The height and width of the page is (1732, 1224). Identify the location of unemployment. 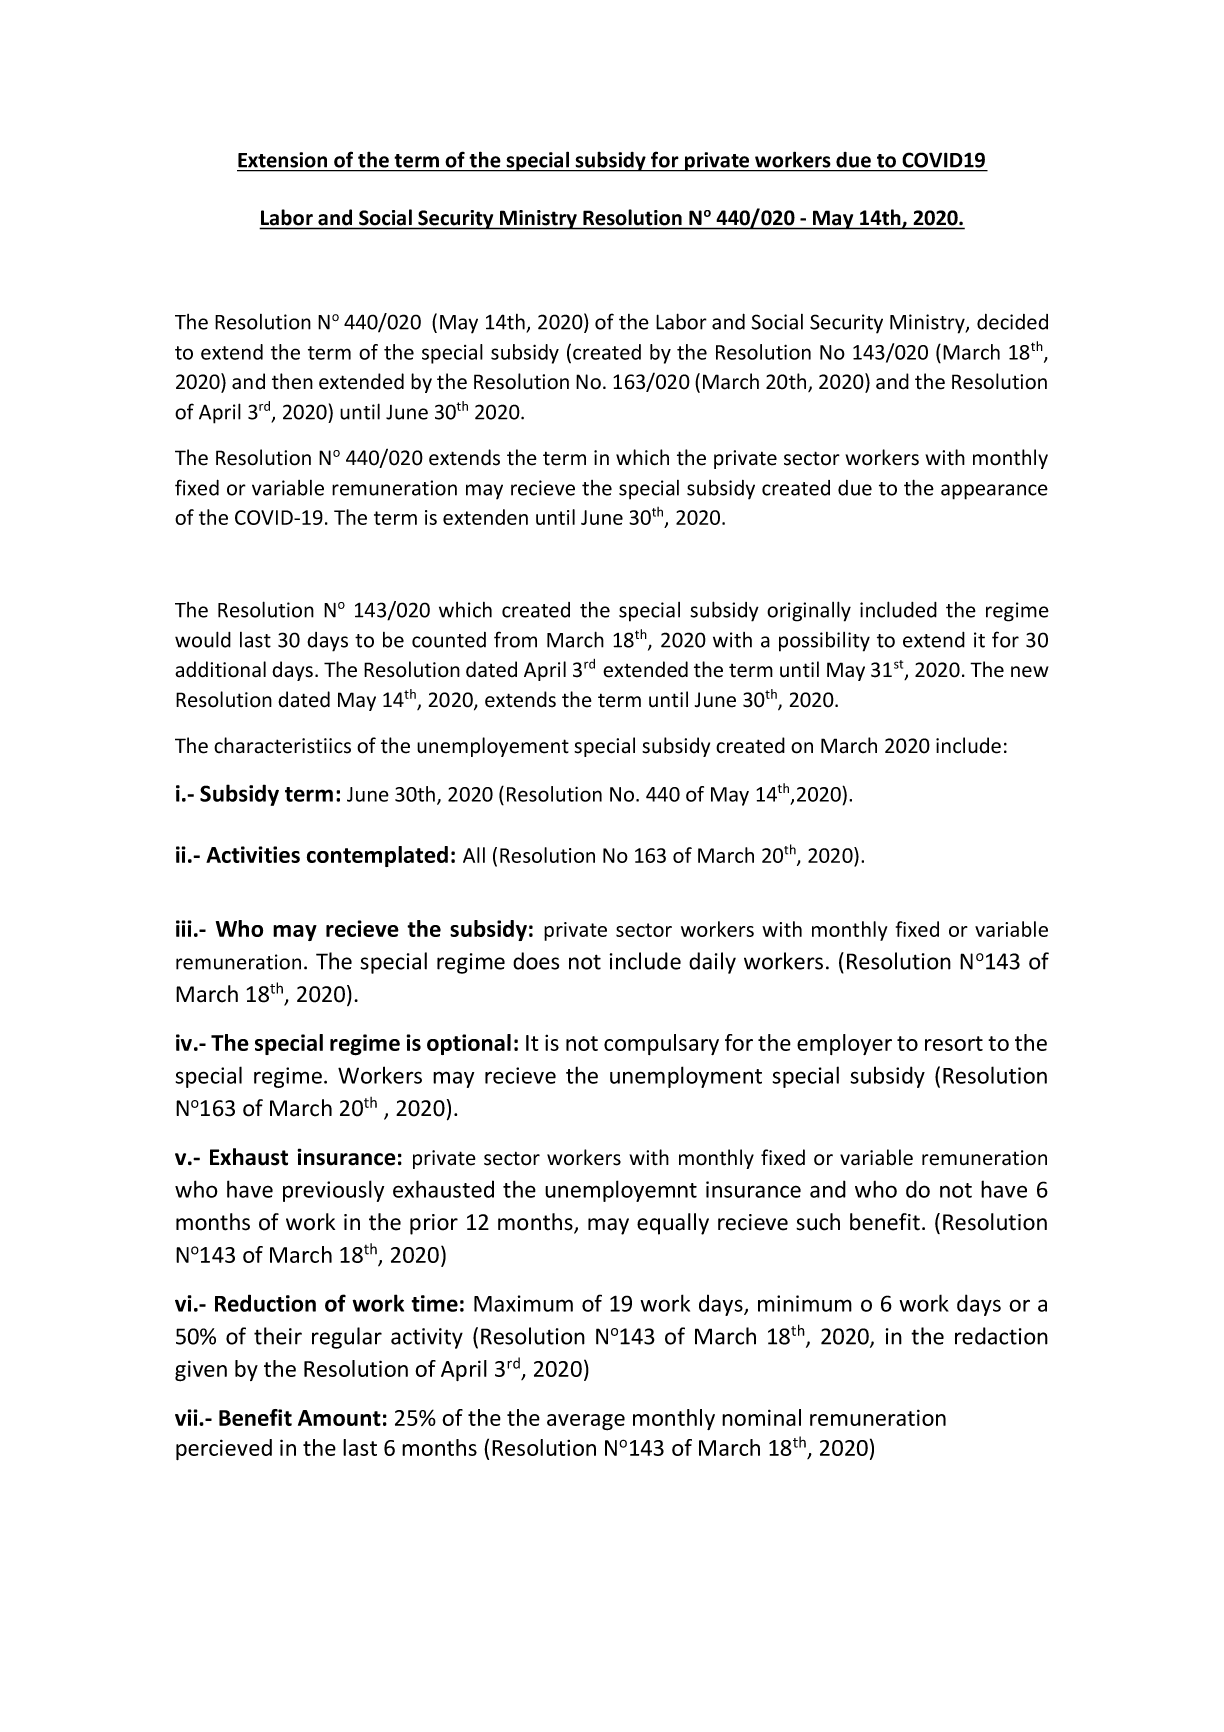
(686, 1077).
